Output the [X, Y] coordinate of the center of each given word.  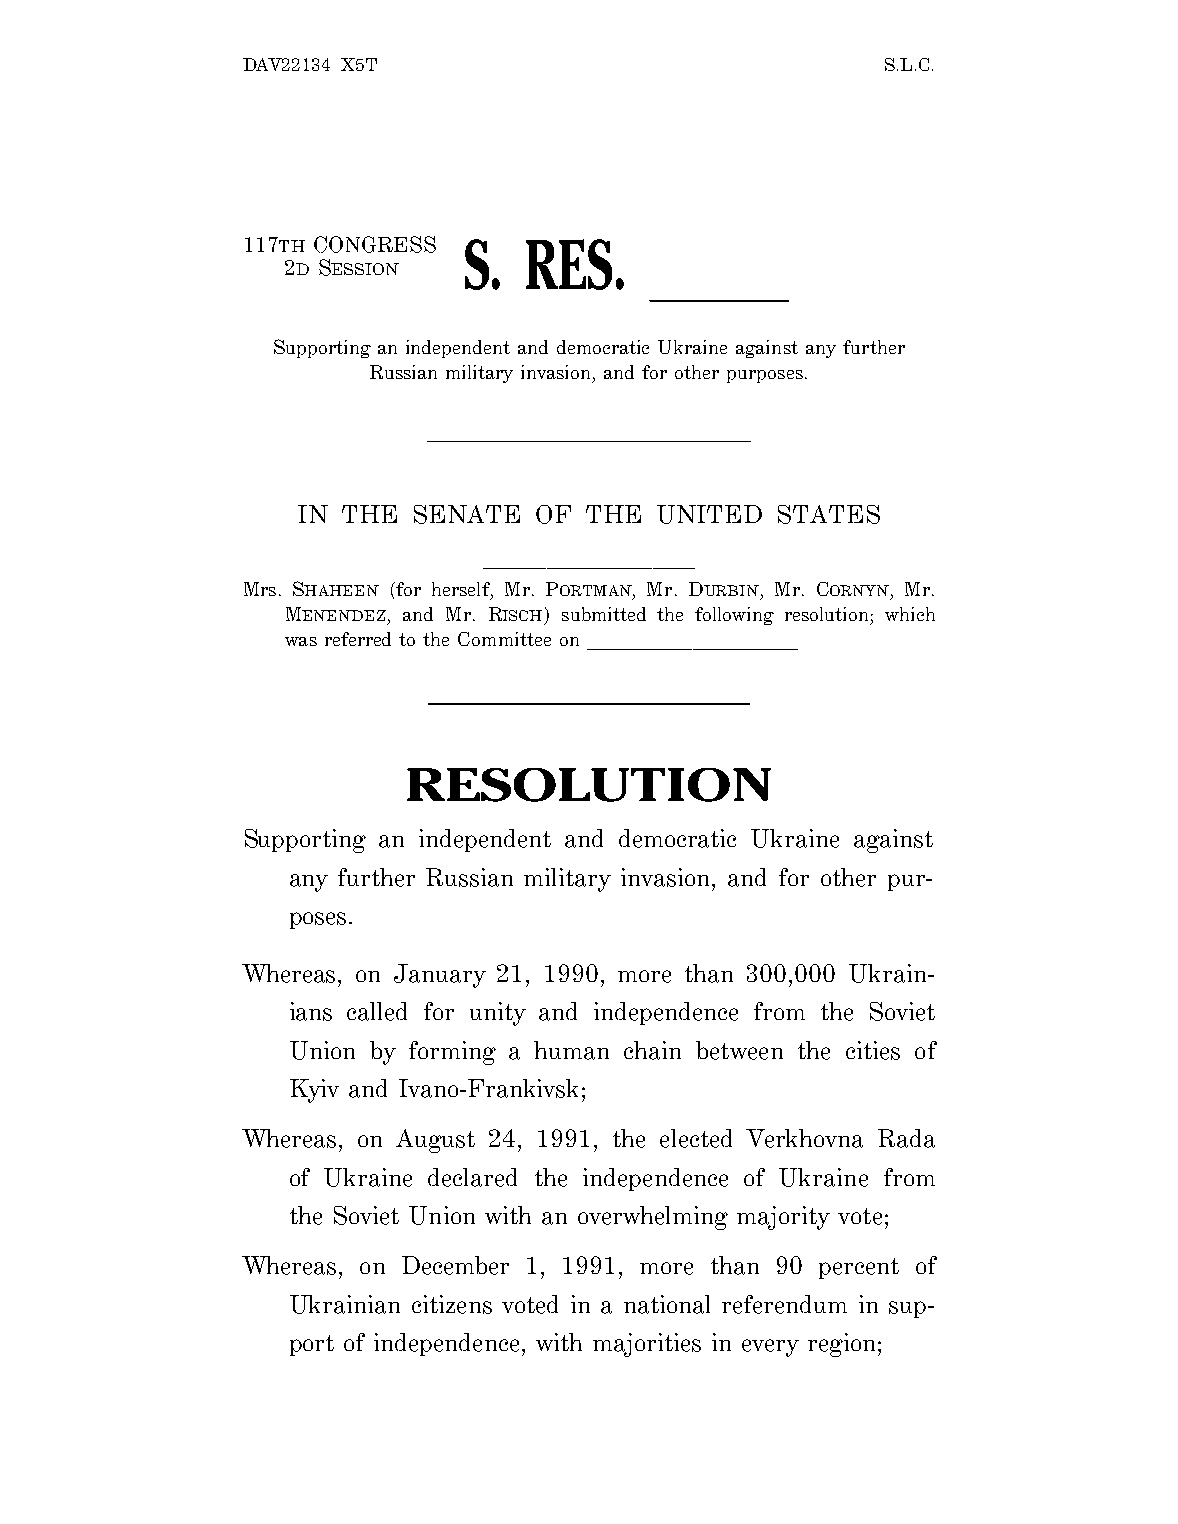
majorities [647, 1345]
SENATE [467, 514]
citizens [452, 1304]
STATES [829, 514]
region [841, 1345]
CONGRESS [375, 244]
